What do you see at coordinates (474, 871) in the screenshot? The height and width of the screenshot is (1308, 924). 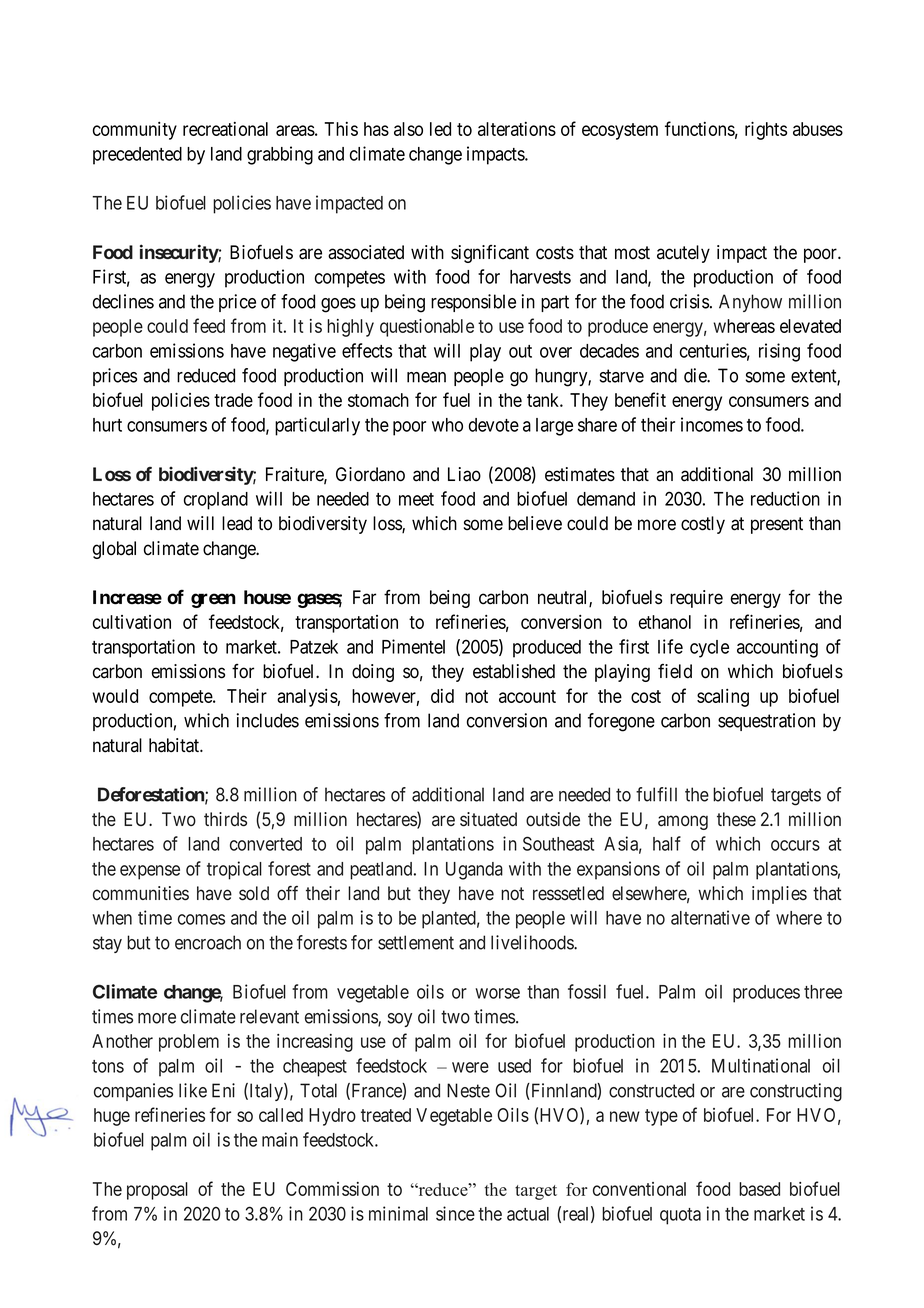 I see `Uganda` at bounding box center [474, 871].
